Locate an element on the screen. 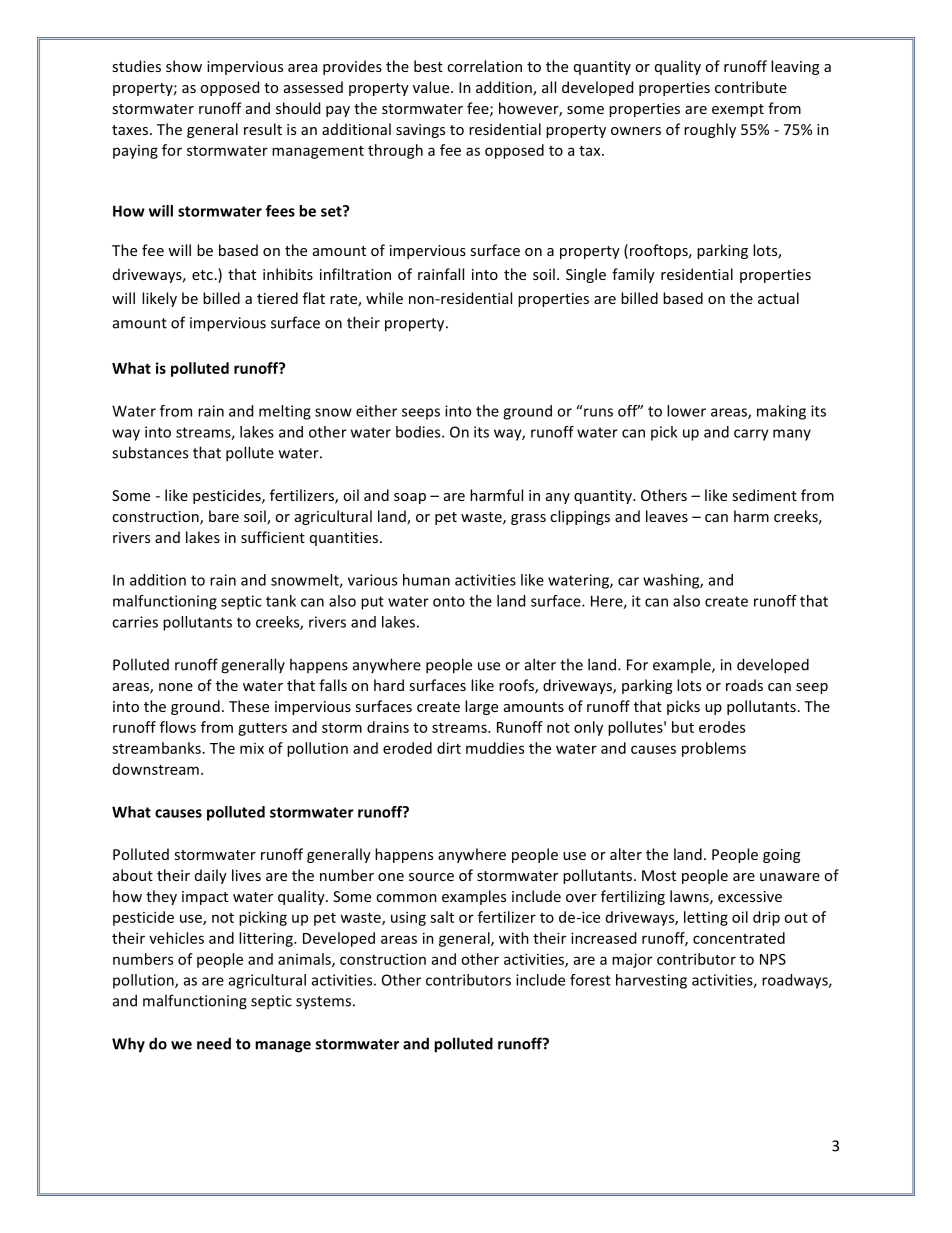 The image size is (952, 1233). exempt is located at coordinates (738, 110).
